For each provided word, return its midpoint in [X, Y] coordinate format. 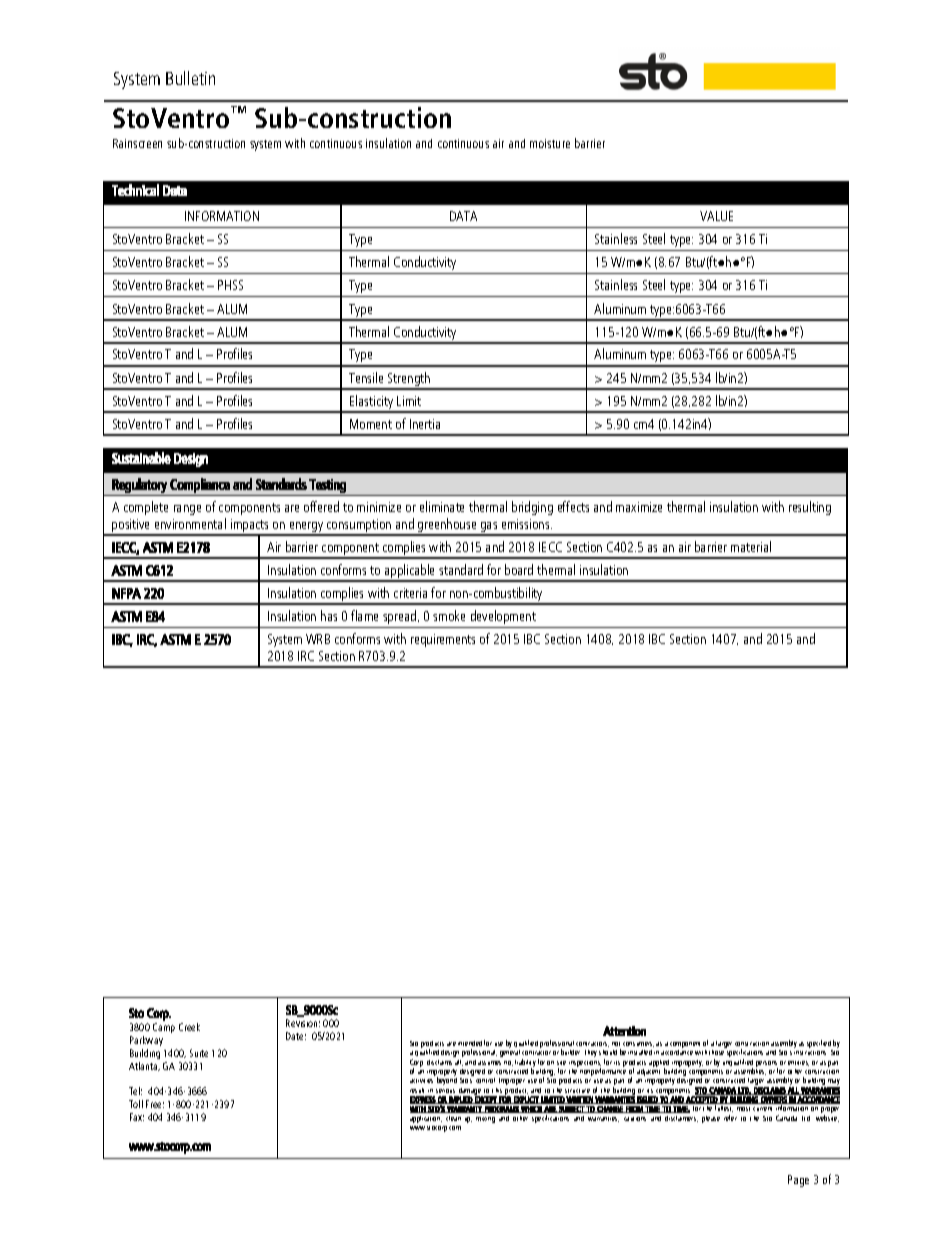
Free [155, 1104]
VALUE [716, 216]
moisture [550, 143]
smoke [449, 615]
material [751, 546]
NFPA [126, 593]
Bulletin [190, 78]
